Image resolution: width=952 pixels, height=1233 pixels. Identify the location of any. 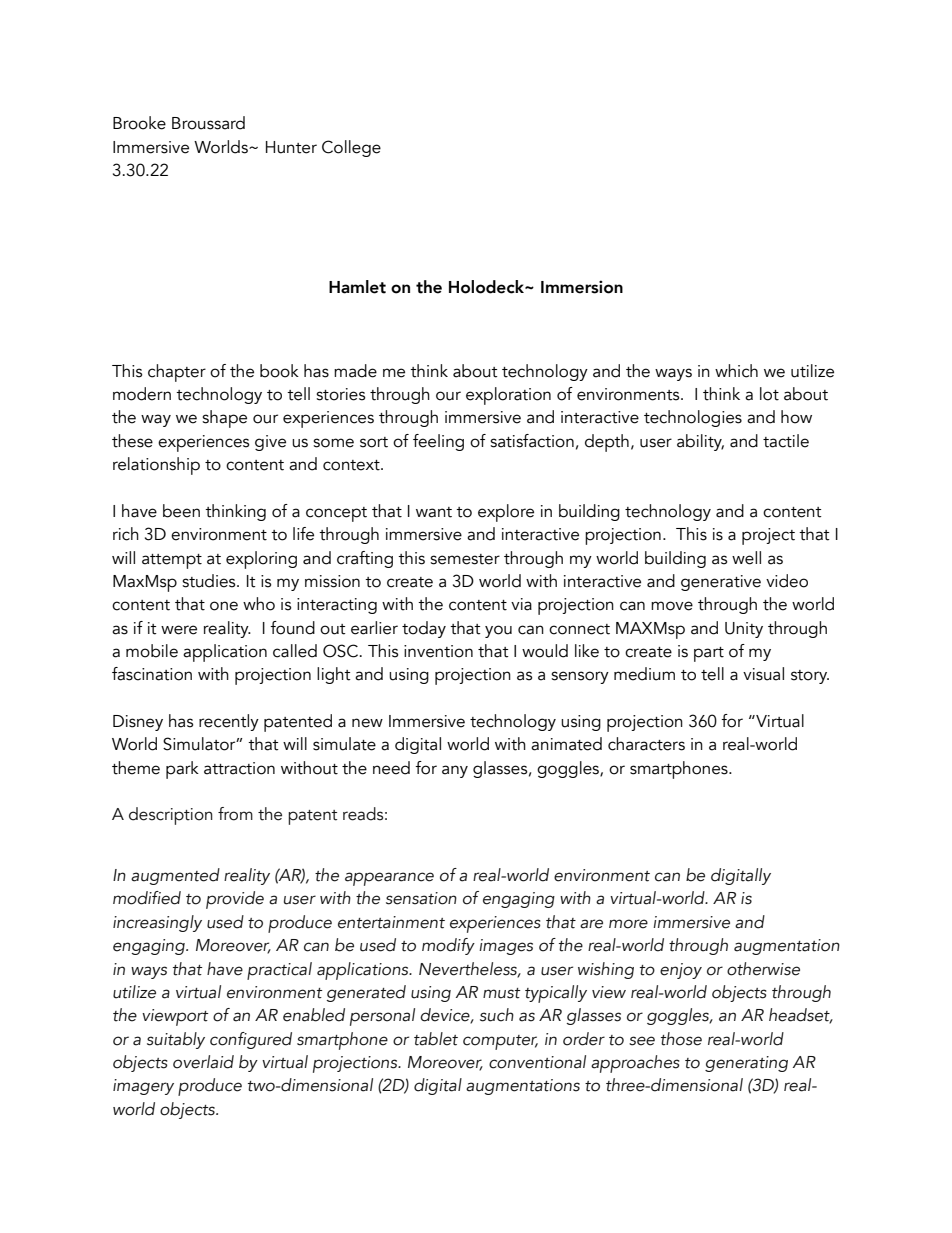
(455, 771).
